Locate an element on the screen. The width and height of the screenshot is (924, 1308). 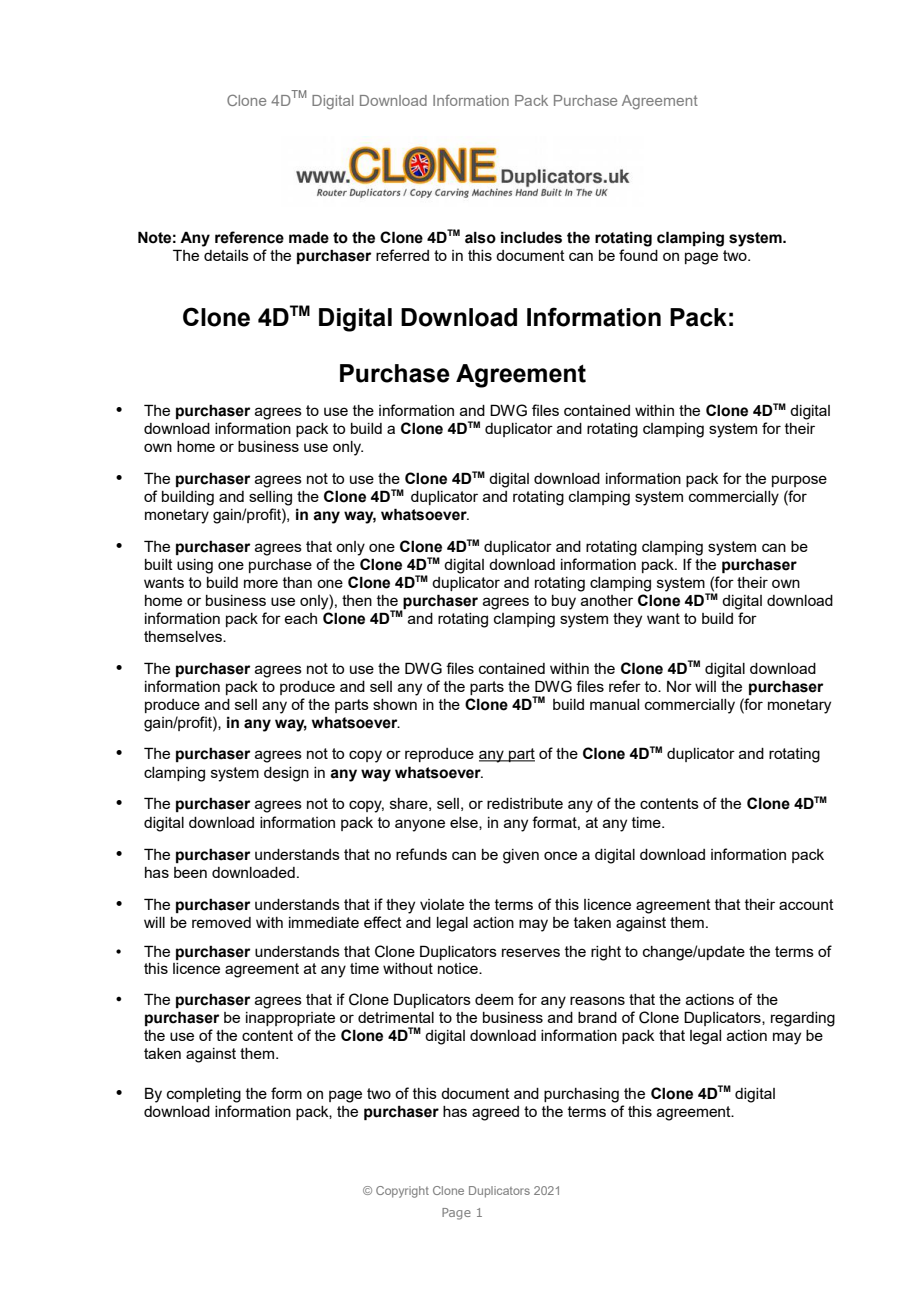
found is located at coordinates (638, 255).
